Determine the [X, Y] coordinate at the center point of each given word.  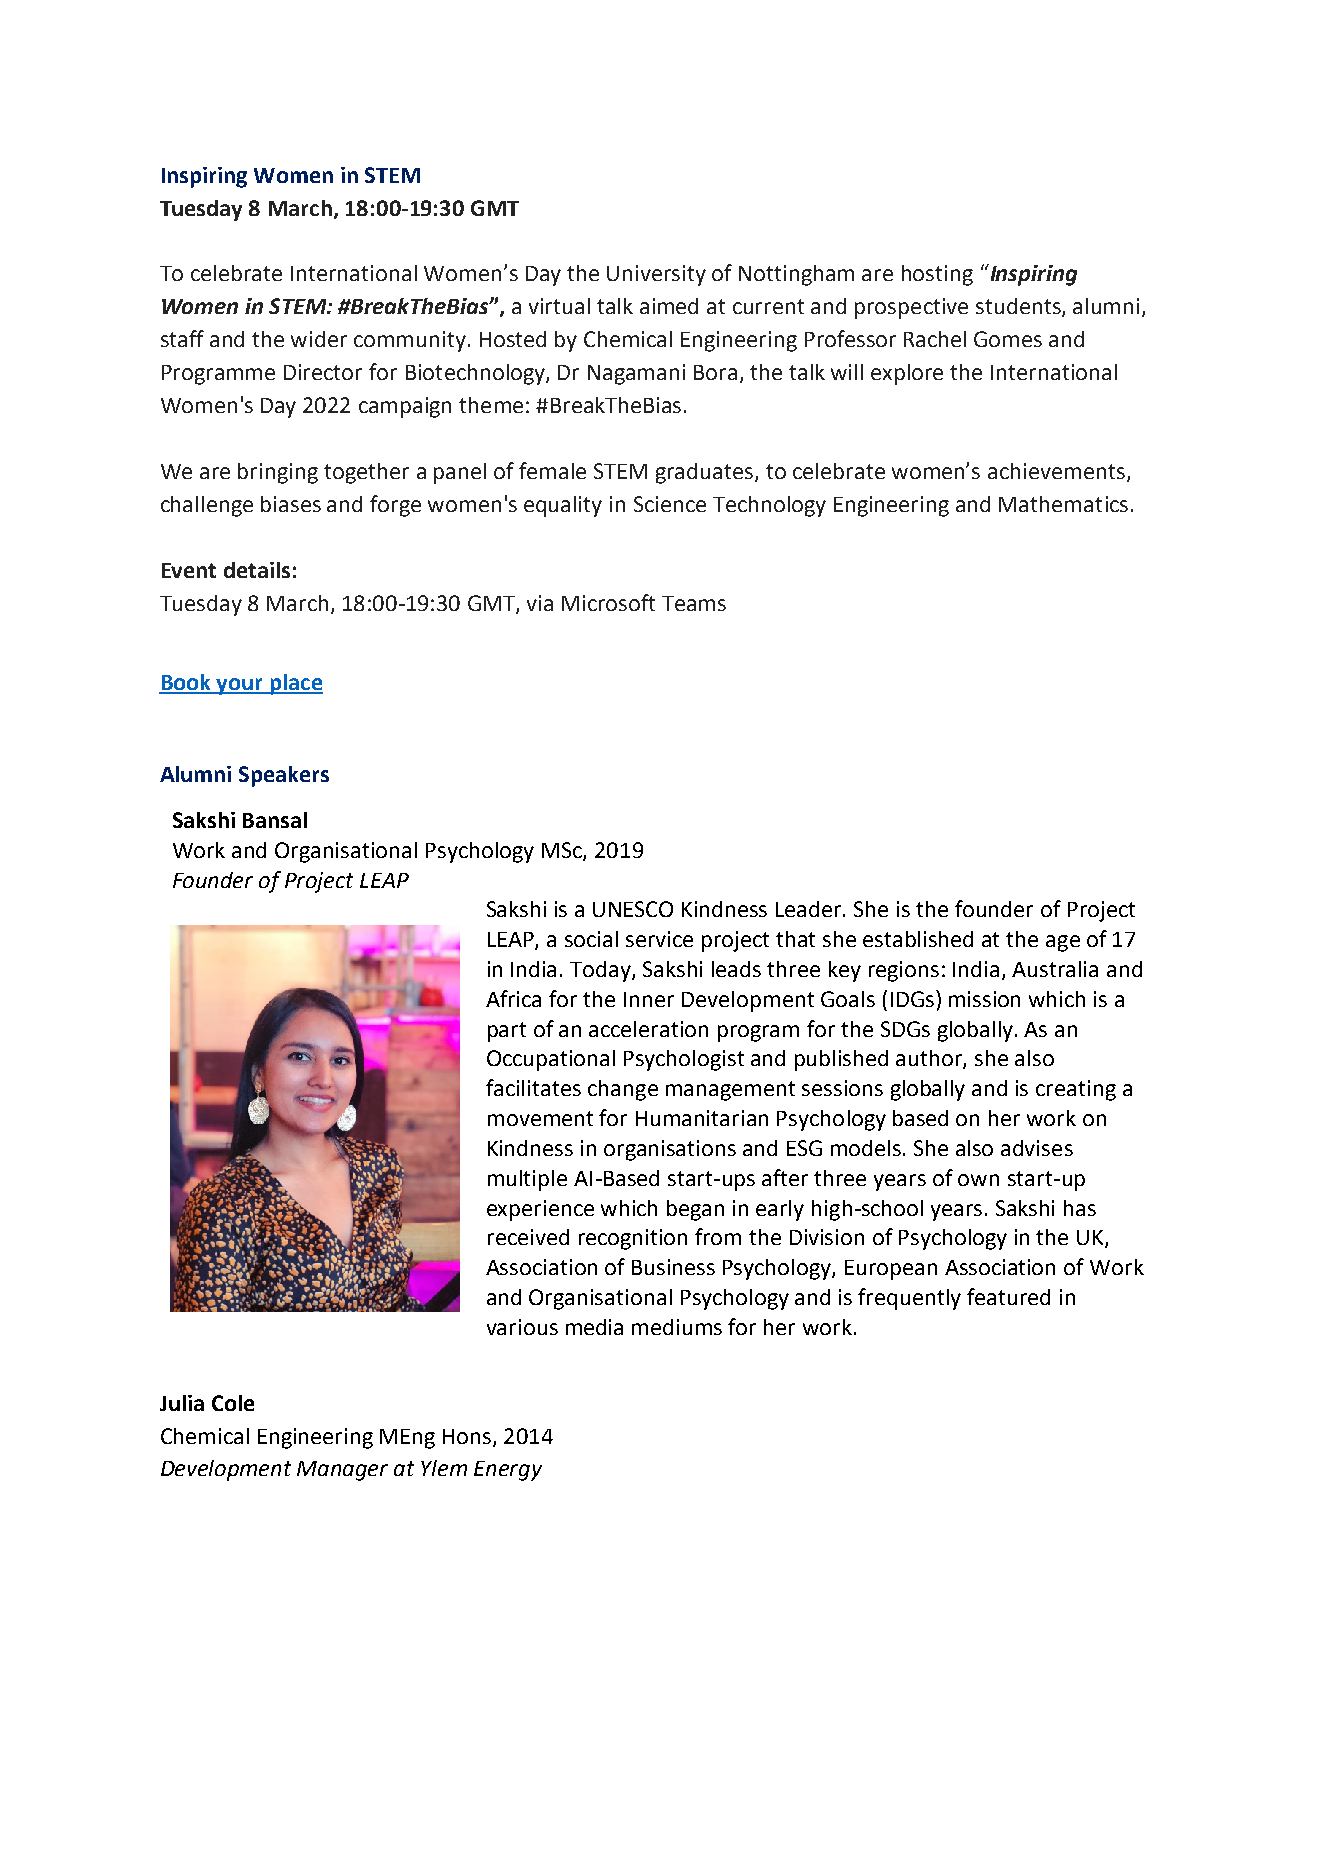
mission [984, 999]
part [507, 1032]
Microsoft [608, 602]
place [295, 684]
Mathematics [1063, 504]
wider [319, 339]
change [623, 1090]
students [1019, 307]
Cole [233, 1403]
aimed [669, 306]
